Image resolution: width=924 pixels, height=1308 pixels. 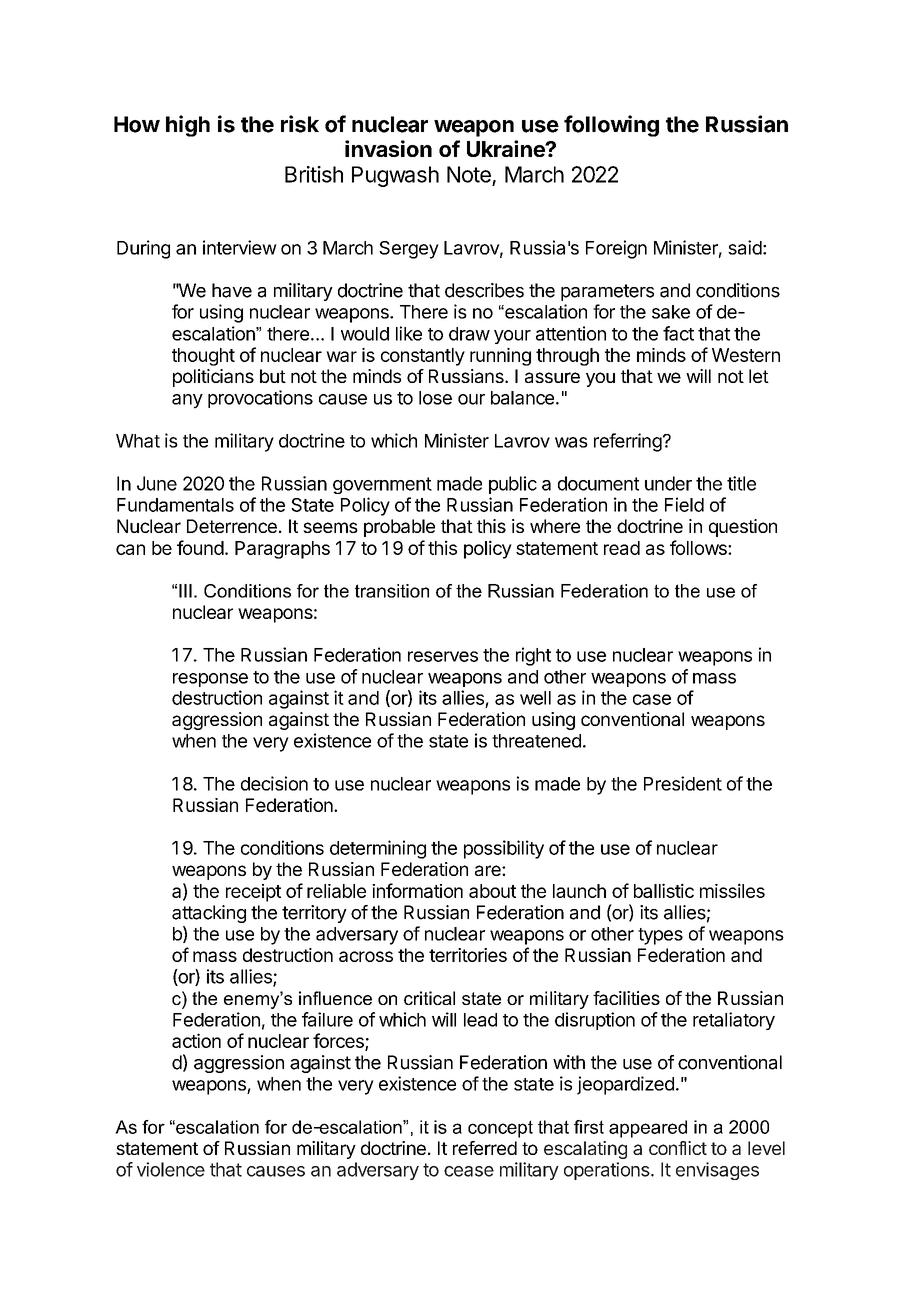 I want to click on violence, so click(x=171, y=1169).
